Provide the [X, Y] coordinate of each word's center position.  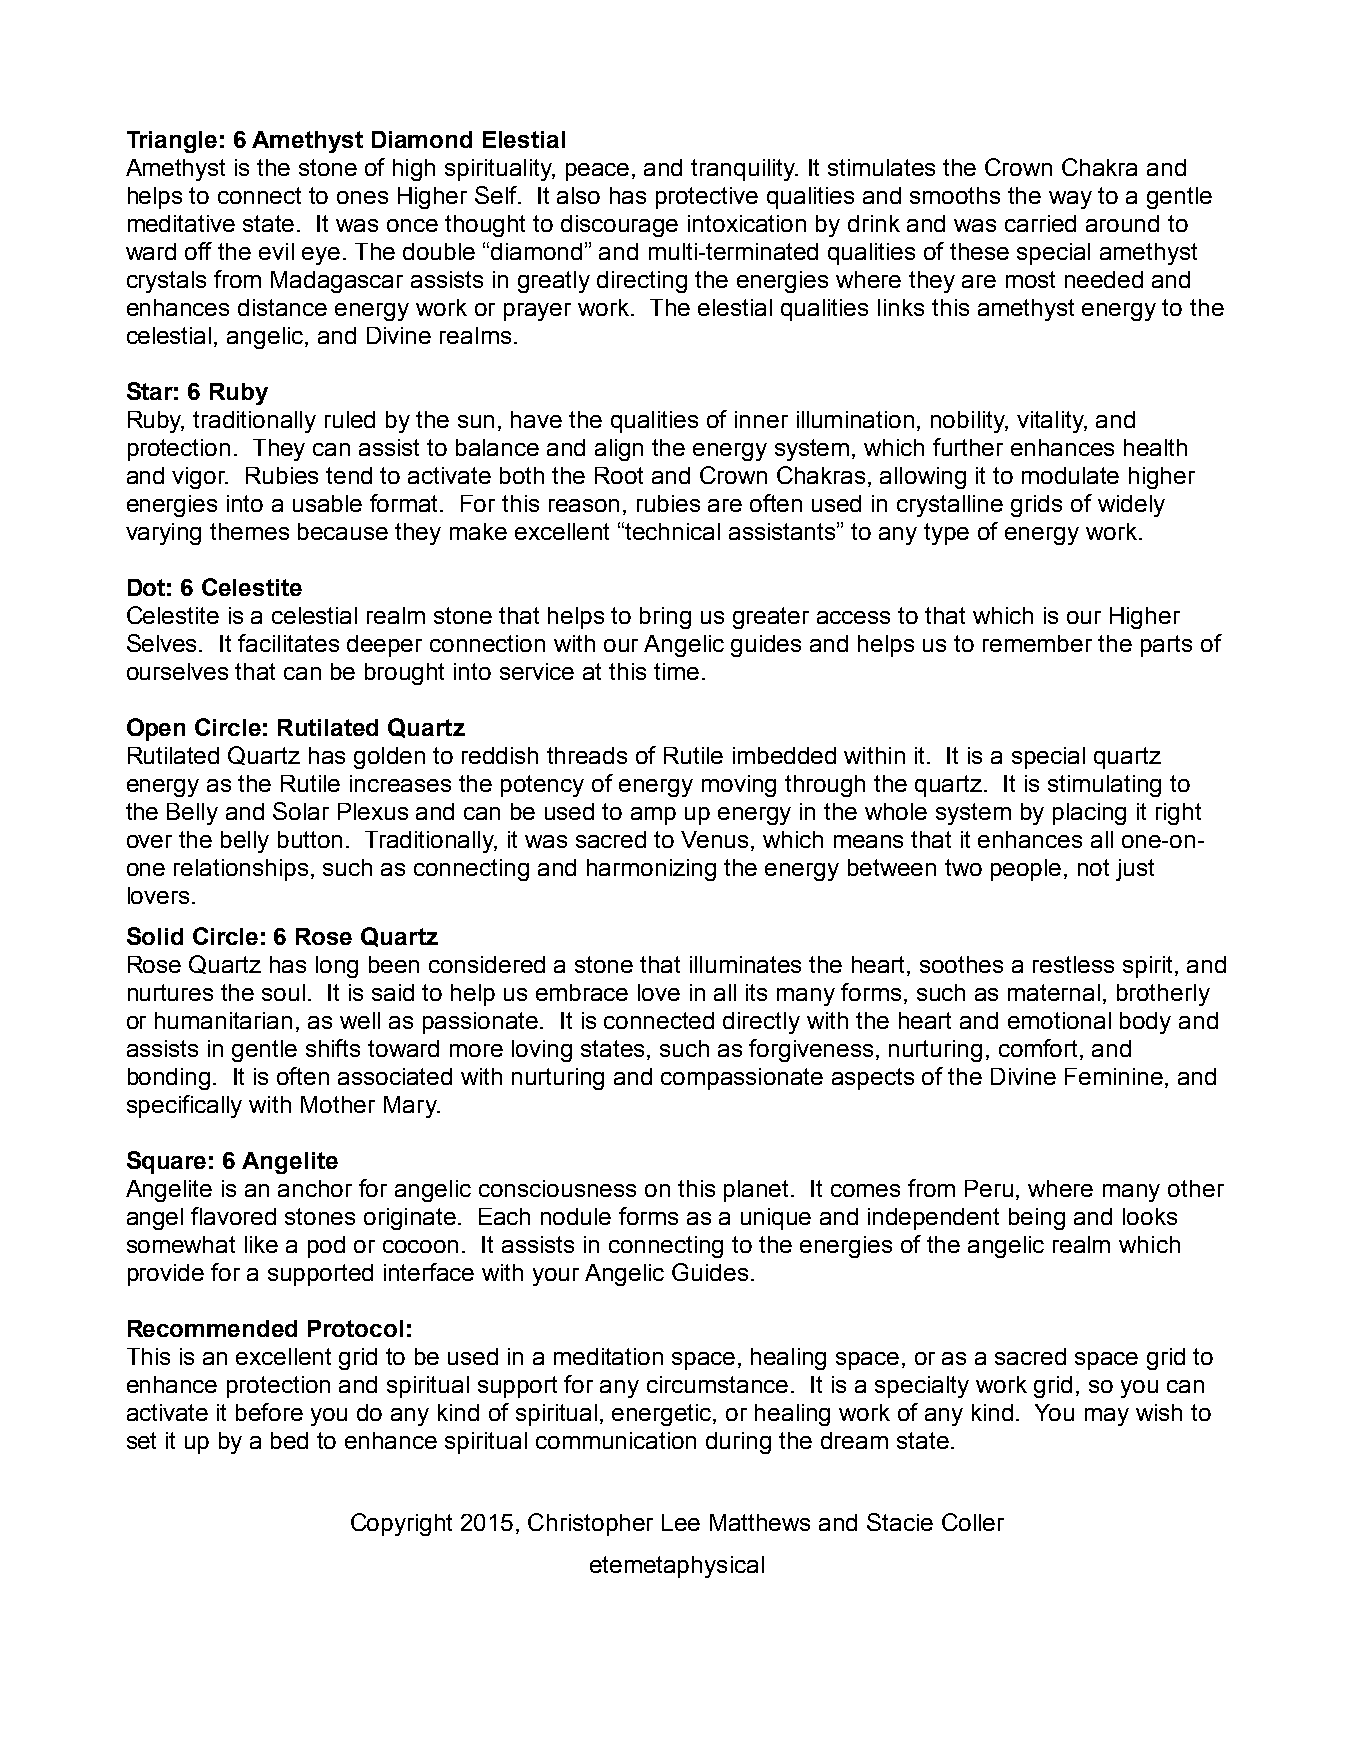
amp [653, 816]
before [269, 1412]
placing [1089, 814]
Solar [301, 811]
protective [707, 198]
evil [276, 251]
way [1070, 200]
